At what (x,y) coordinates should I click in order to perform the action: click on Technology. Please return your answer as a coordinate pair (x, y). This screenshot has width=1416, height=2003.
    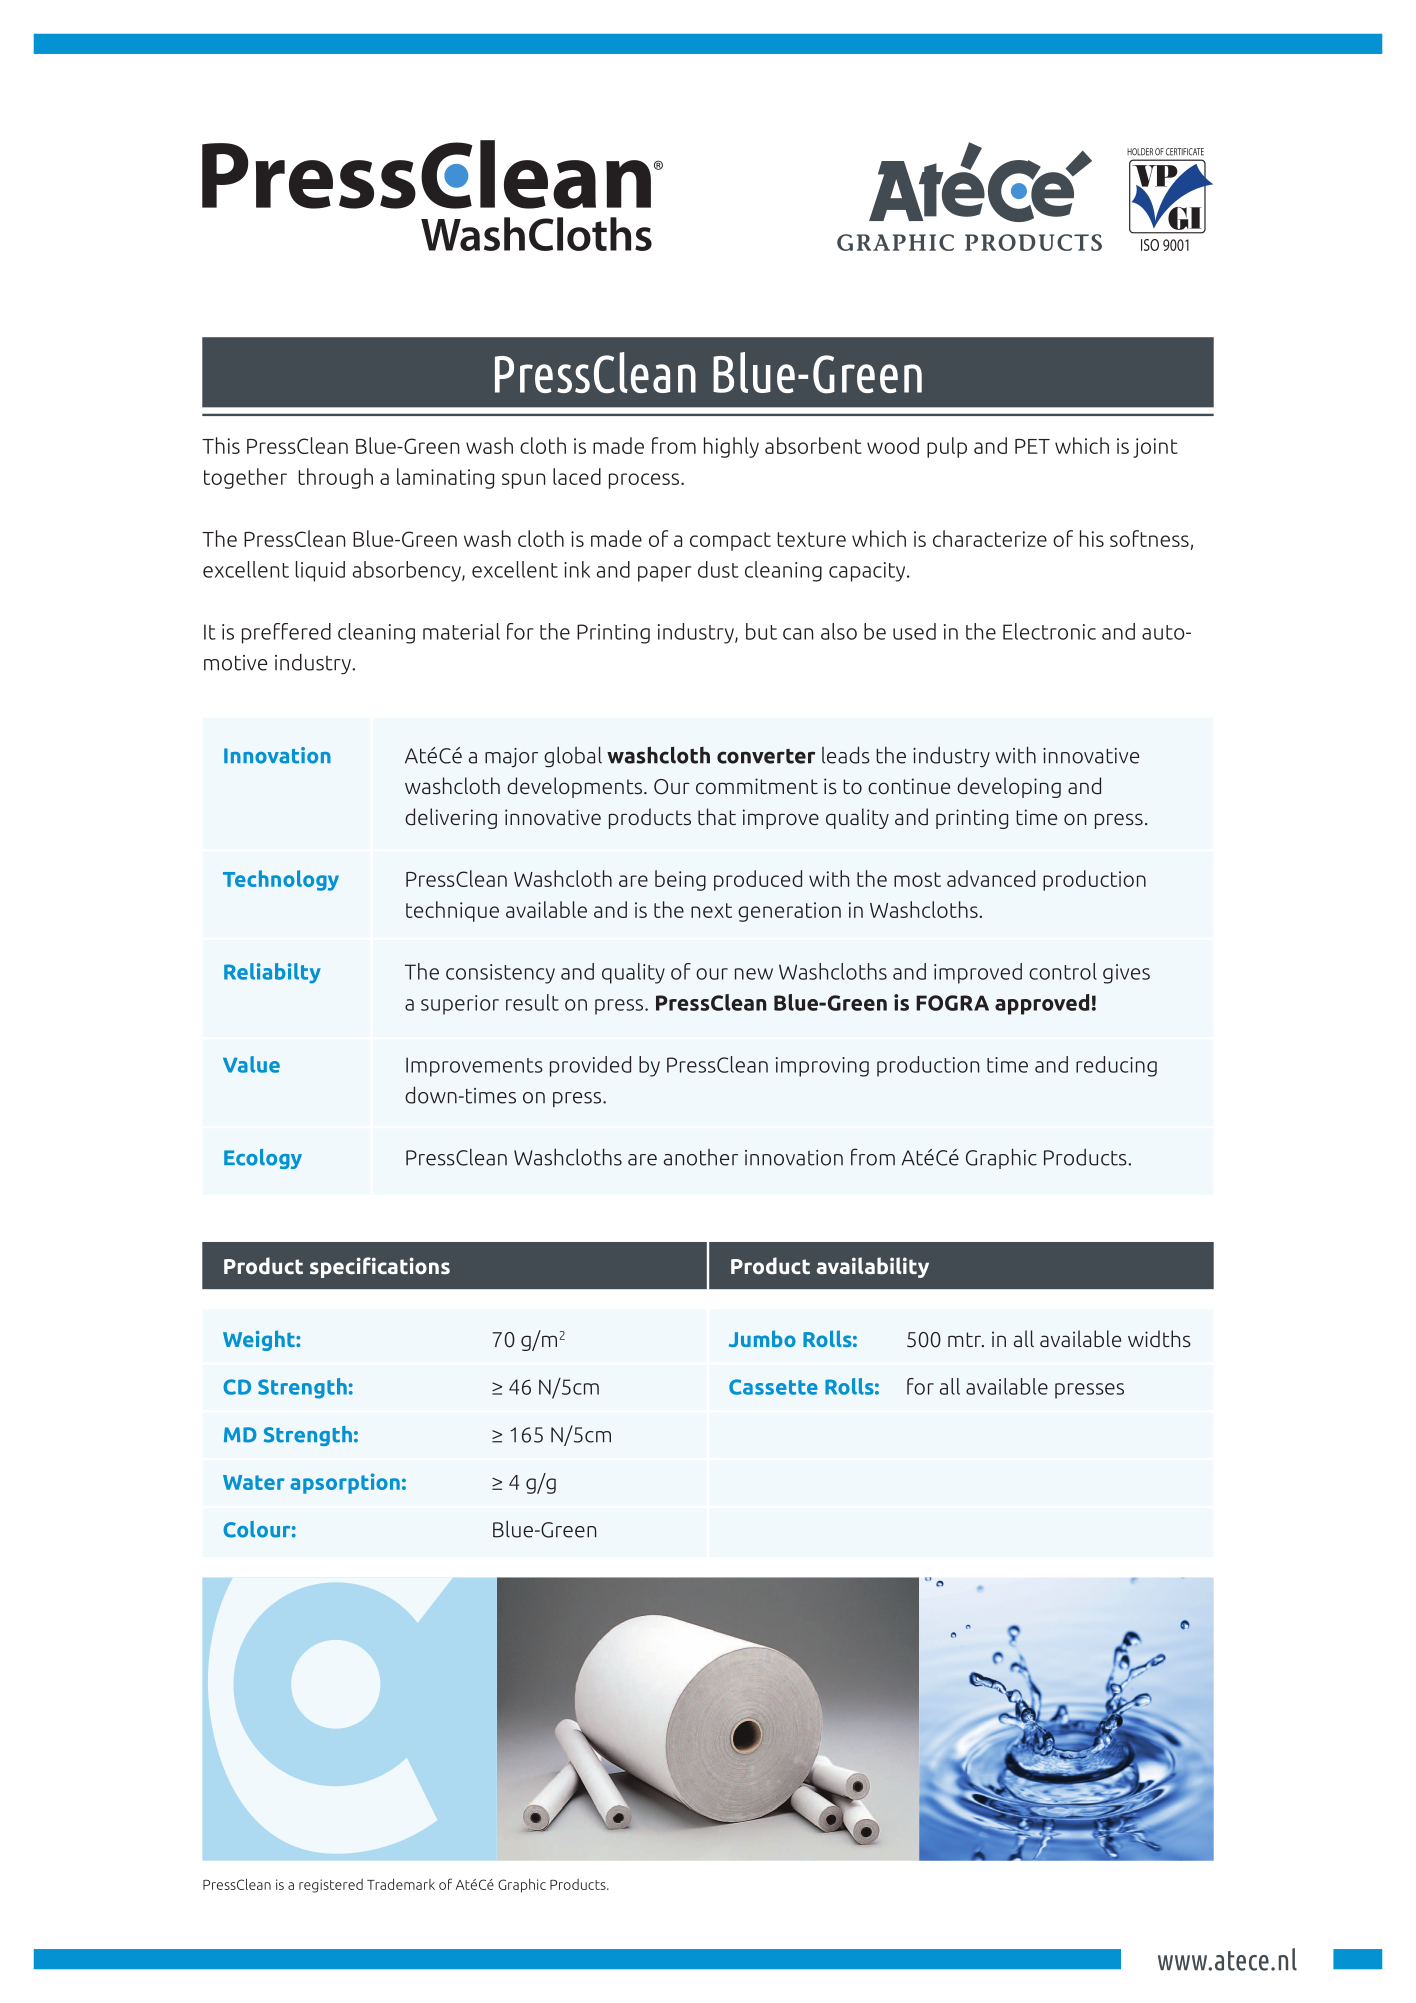
    Looking at the image, I should click on (281, 880).
